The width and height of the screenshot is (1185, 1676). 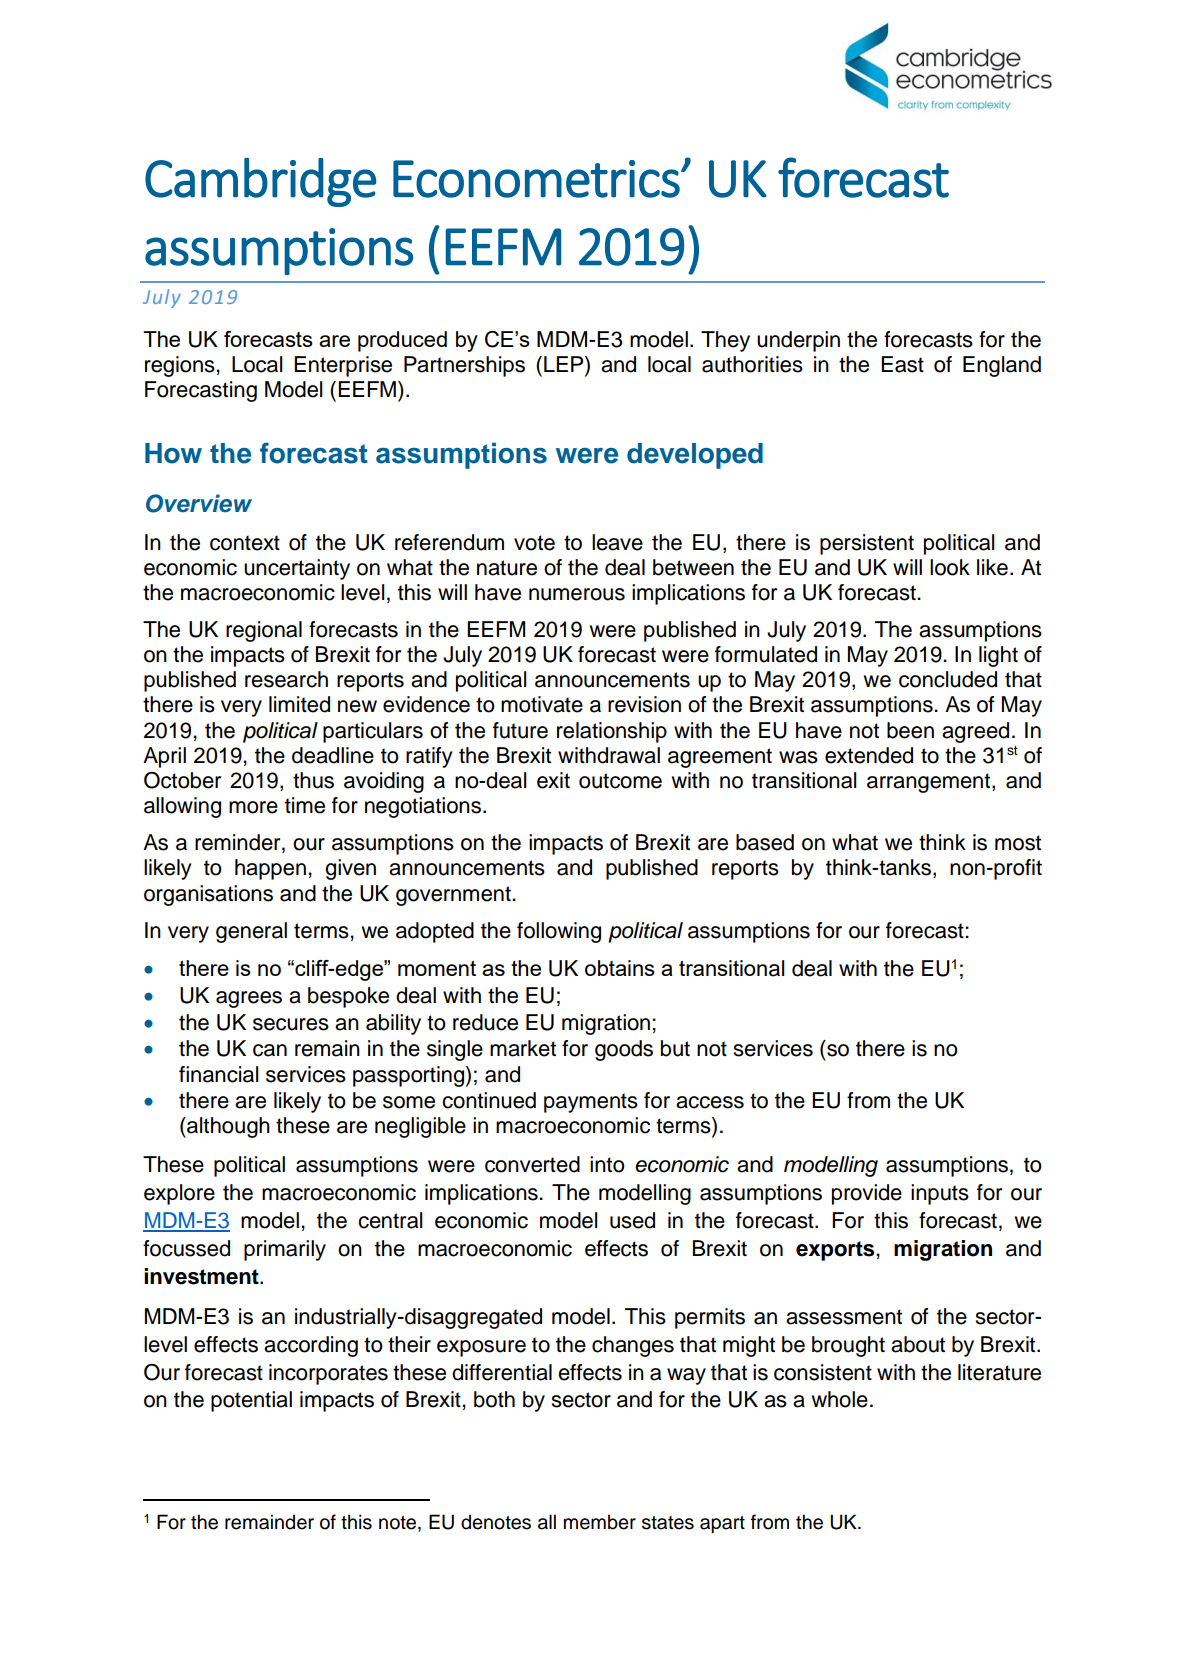 What do you see at coordinates (620, 781) in the screenshot?
I see `outcome` at bounding box center [620, 781].
